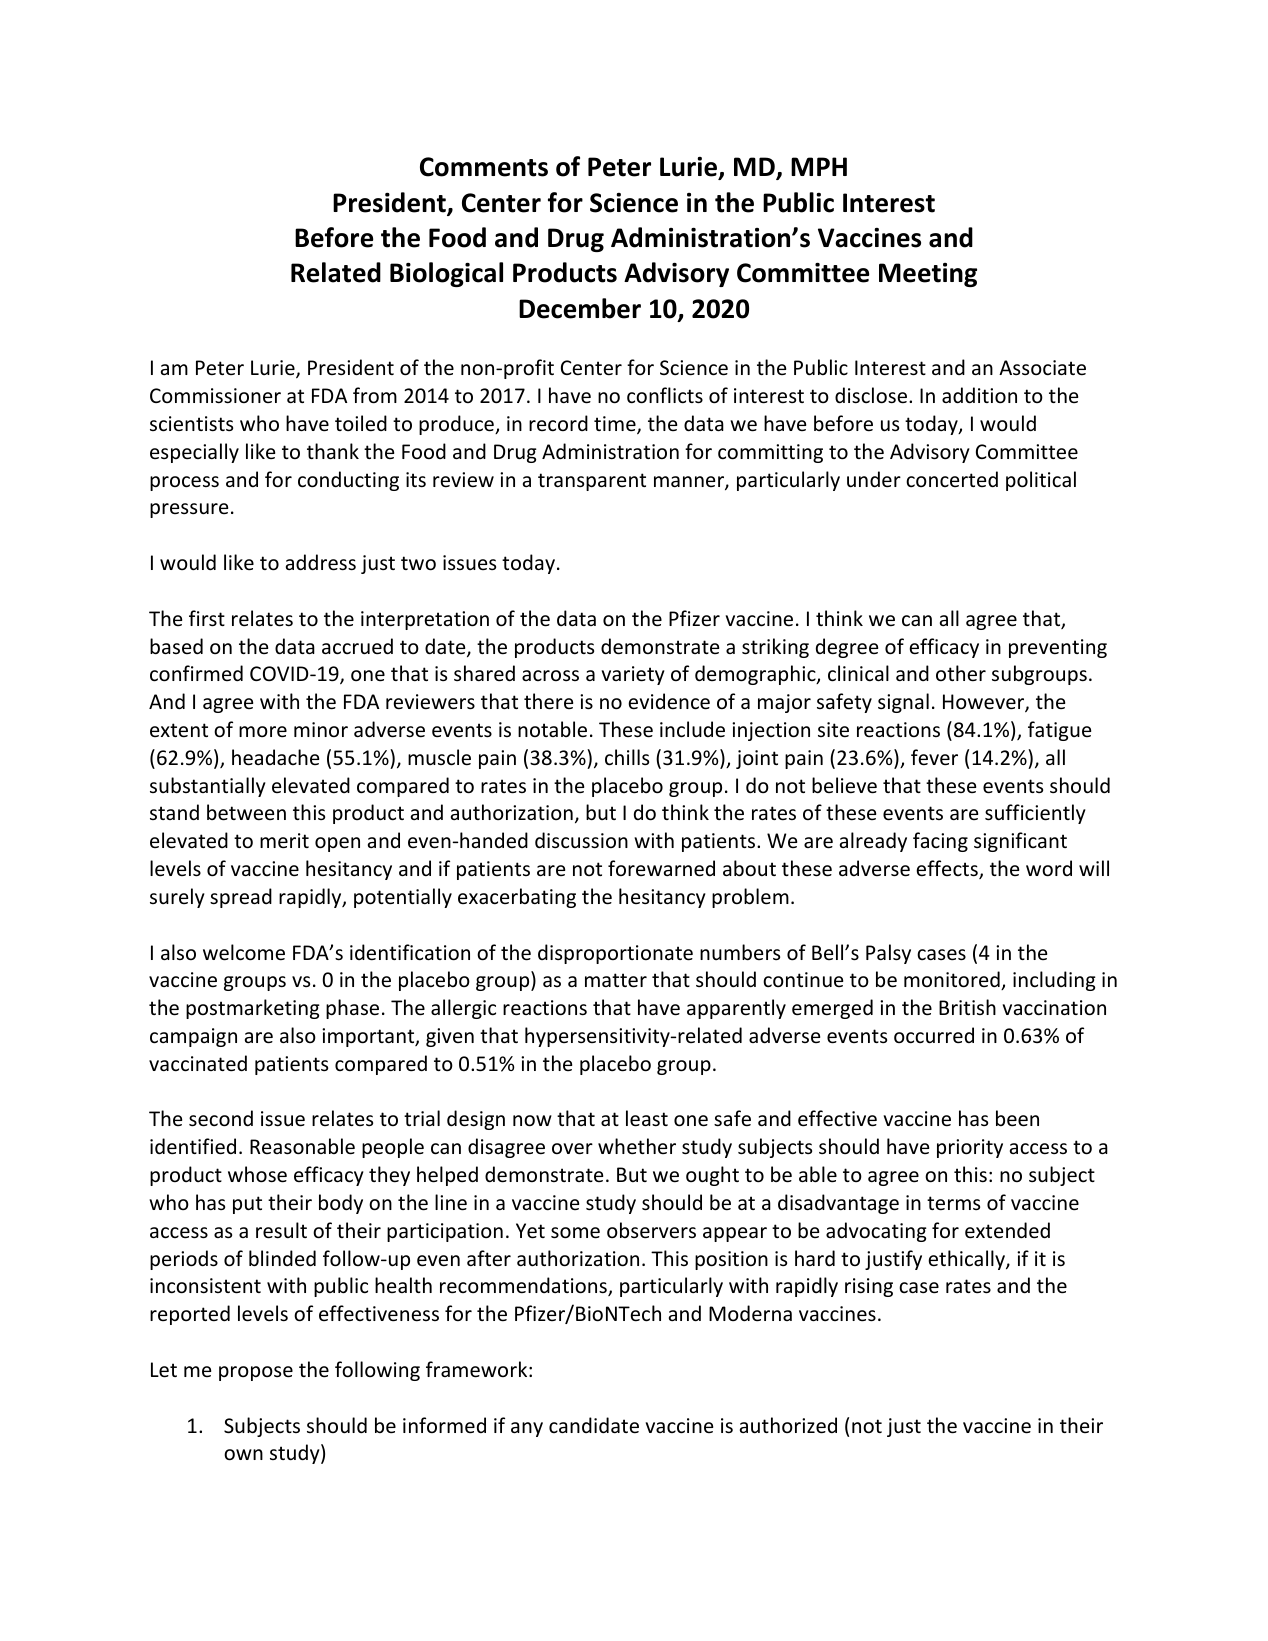 The height and width of the image is (1641, 1268). Describe the element at coordinates (446, 274) in the image. I see `Biological` at that location.
